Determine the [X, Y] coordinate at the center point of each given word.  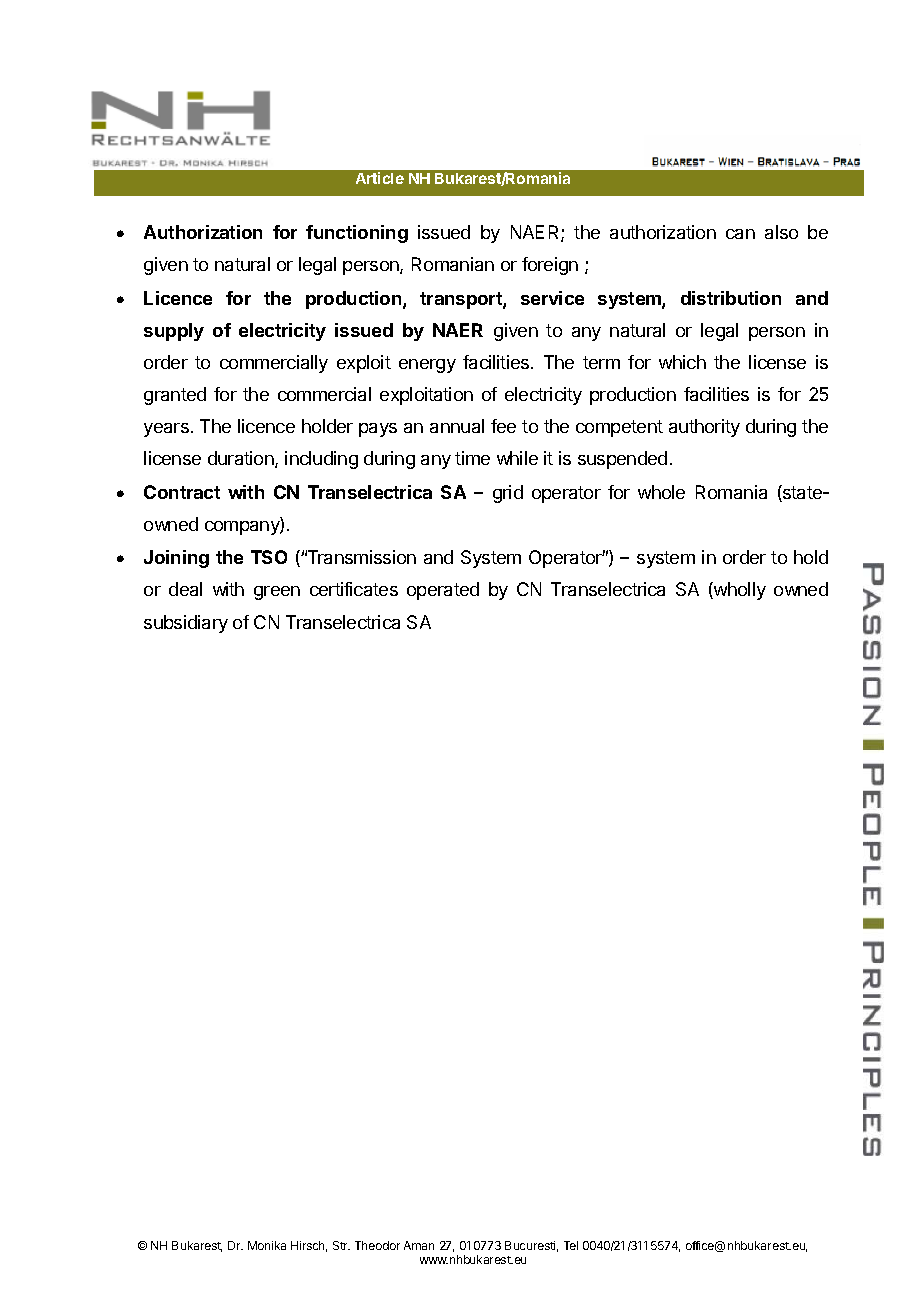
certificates [354, 589]
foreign [550, 266]
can [740, 234]
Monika [267, 1245]
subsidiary [186, 624]
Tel [571, 1245]
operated [443, 591]
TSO [269, 557]
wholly [739, 591]
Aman [419, 1245]
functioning [357, 234]
